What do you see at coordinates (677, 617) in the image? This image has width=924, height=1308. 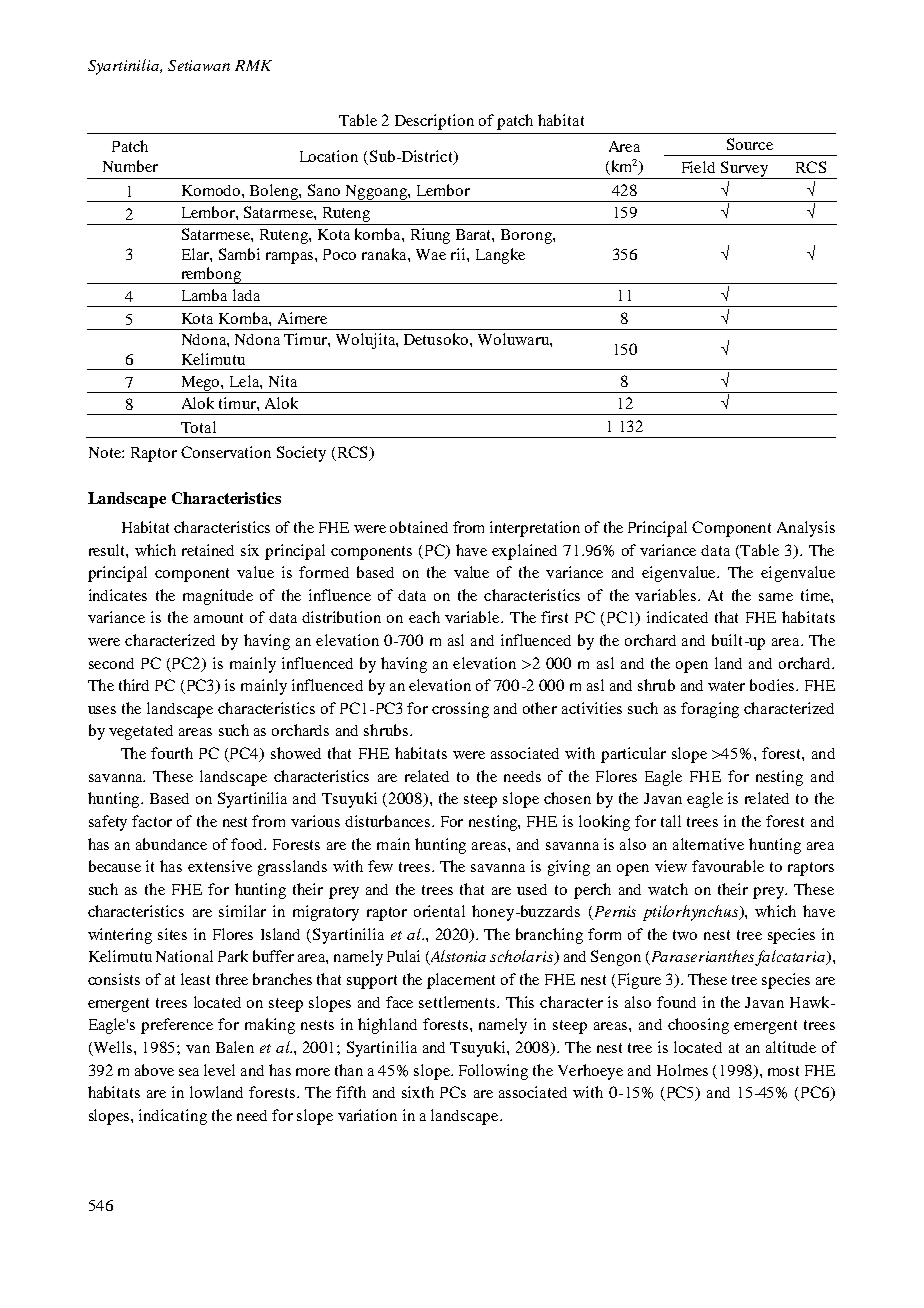 I see `indicated` at bounding box center [677, 617].
